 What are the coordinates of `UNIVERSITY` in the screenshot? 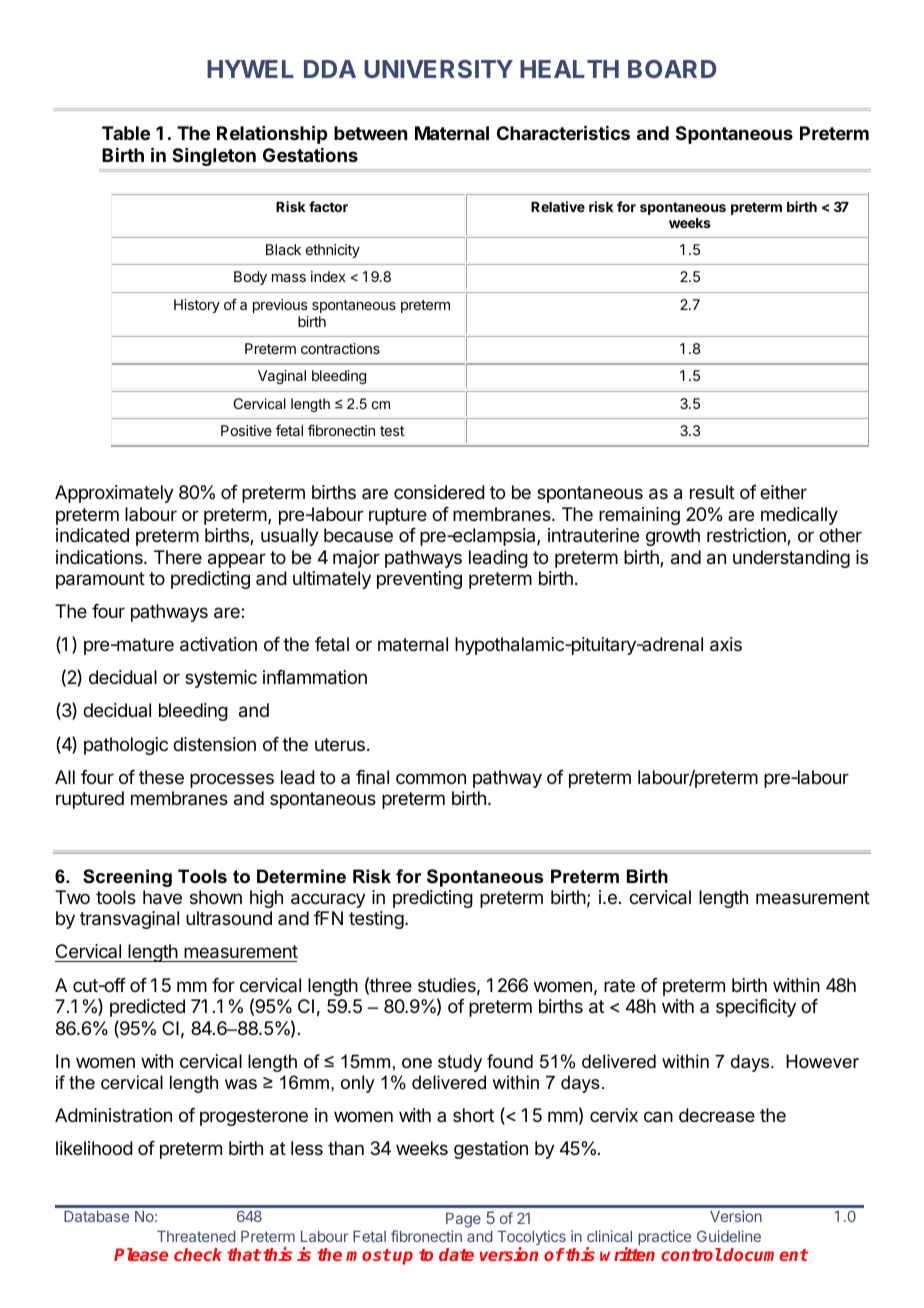 It's located at (438, 69).
